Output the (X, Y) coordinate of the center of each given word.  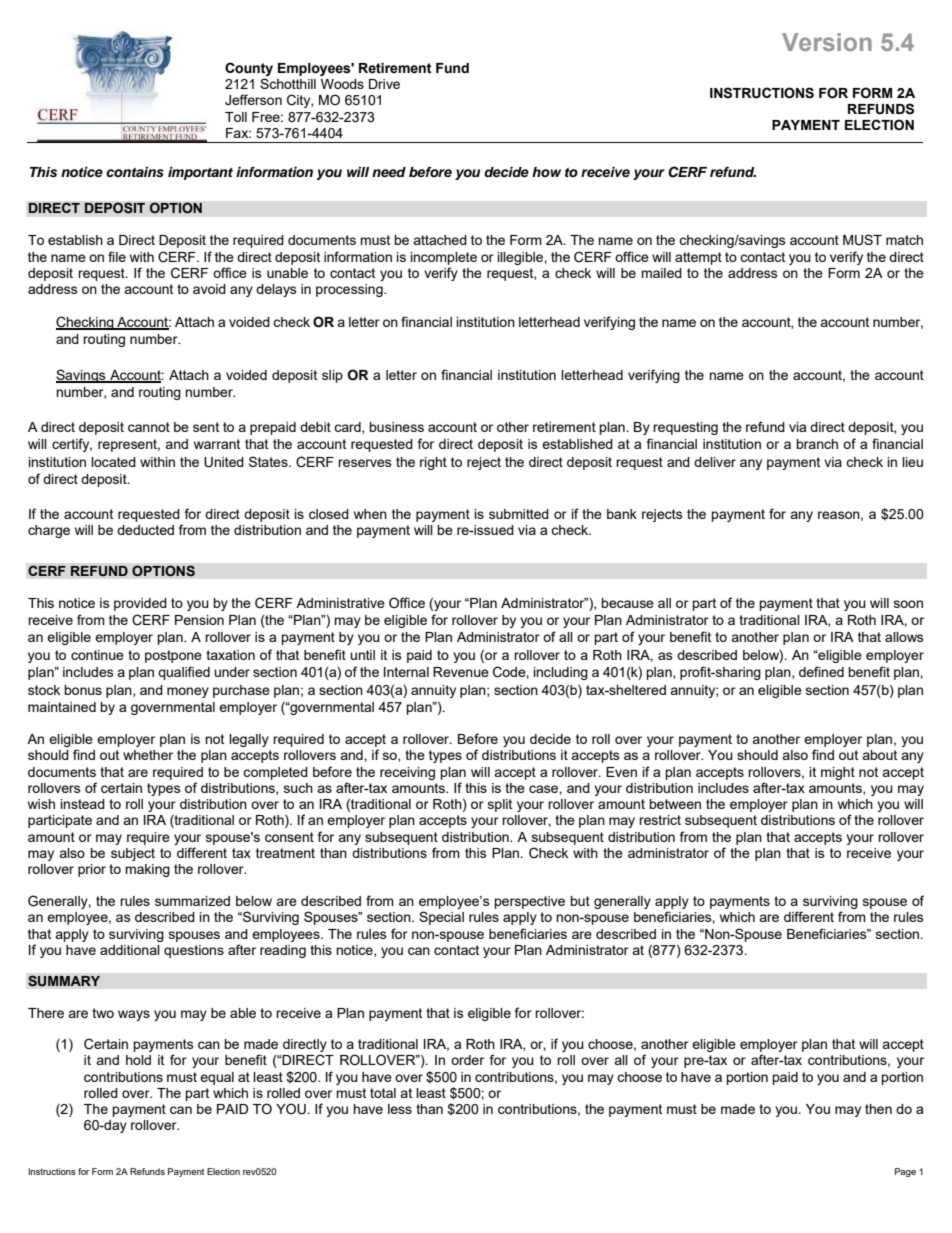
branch (817, 444)
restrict (660, 820)
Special (441, 918)
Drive (384, 84)
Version (827, 42)
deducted (145, 530)
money (188, 692)
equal (217, 1078)
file (117, 256)
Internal (406, 672)
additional (130, 950)
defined (821, 671)
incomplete (444, 258)
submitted (519, 514)
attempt (698, 258)
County (249, 70)
